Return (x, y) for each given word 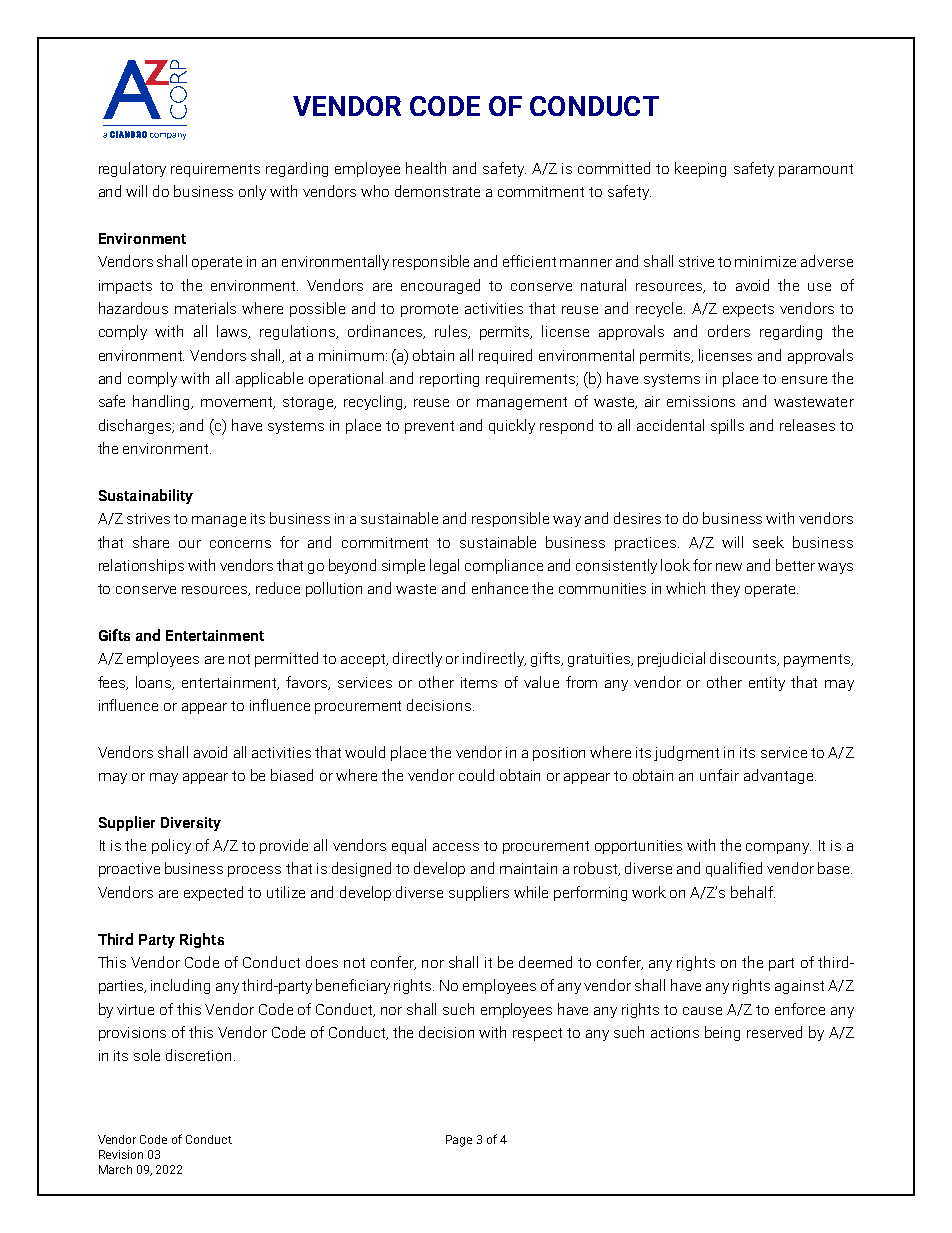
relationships (141, 566)
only (252, 192)
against (799, 987)
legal (444, 566)
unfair (719, 775)
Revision (121, 1154)
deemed (545, 962)
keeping (700, 169)
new (729, 567)
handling (163, 402)
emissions (701, 401)
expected (213, 893)
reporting (449, 380)
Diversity (191, 824)
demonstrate (437, 191)
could (476, 775)
